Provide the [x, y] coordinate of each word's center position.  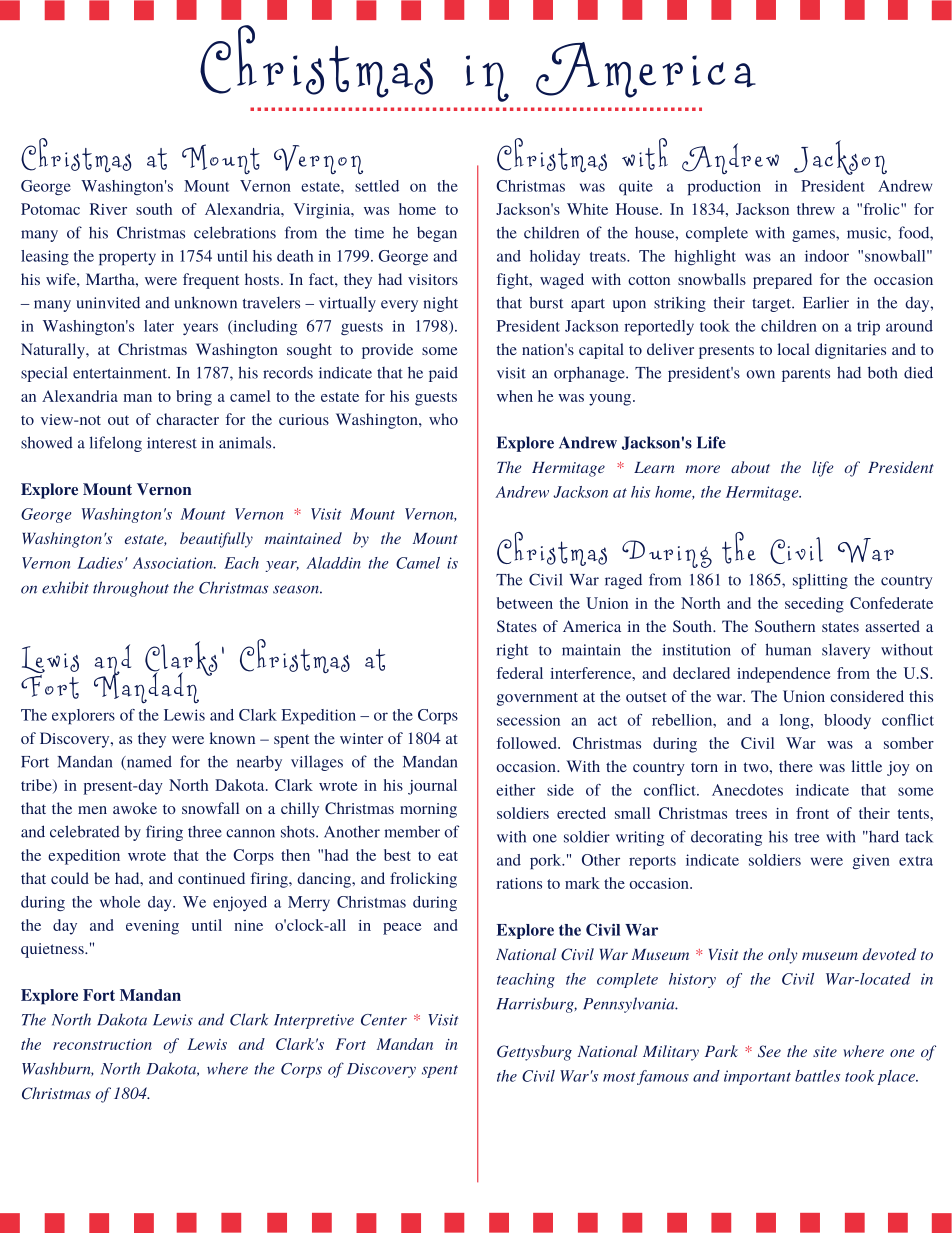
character [187, 419]
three [205, 831]
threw [816, 209]
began [437, 234]
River [108, 209]
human [788, 649]
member [412, 831]
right [512, 651]
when [515, 396]
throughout [131, 589]
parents [806, 375]
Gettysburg [534, 1053]
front [812, 813]
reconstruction [102, 1044]
